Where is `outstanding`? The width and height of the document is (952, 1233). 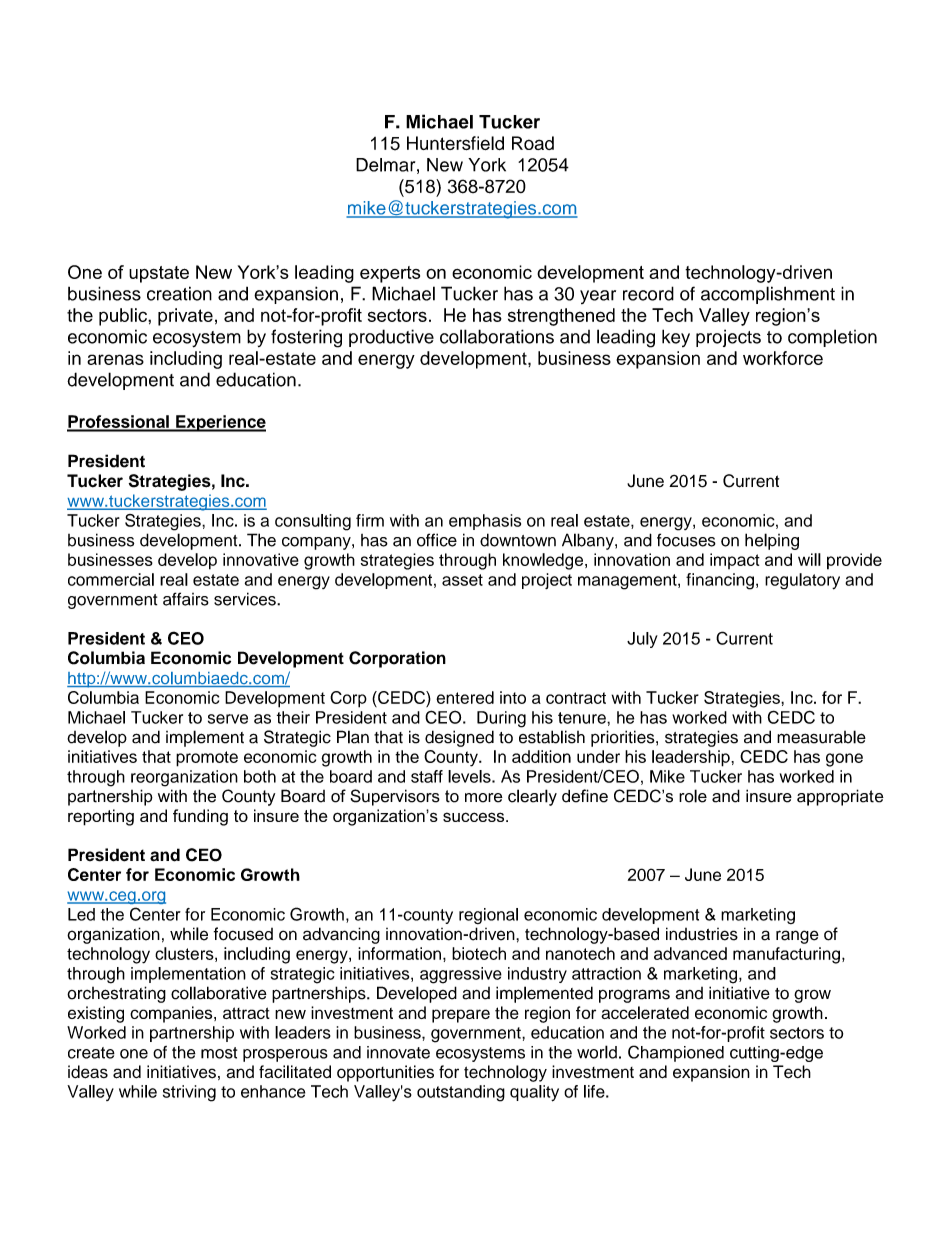
outstanding is located at coordinates (461, 1093).
